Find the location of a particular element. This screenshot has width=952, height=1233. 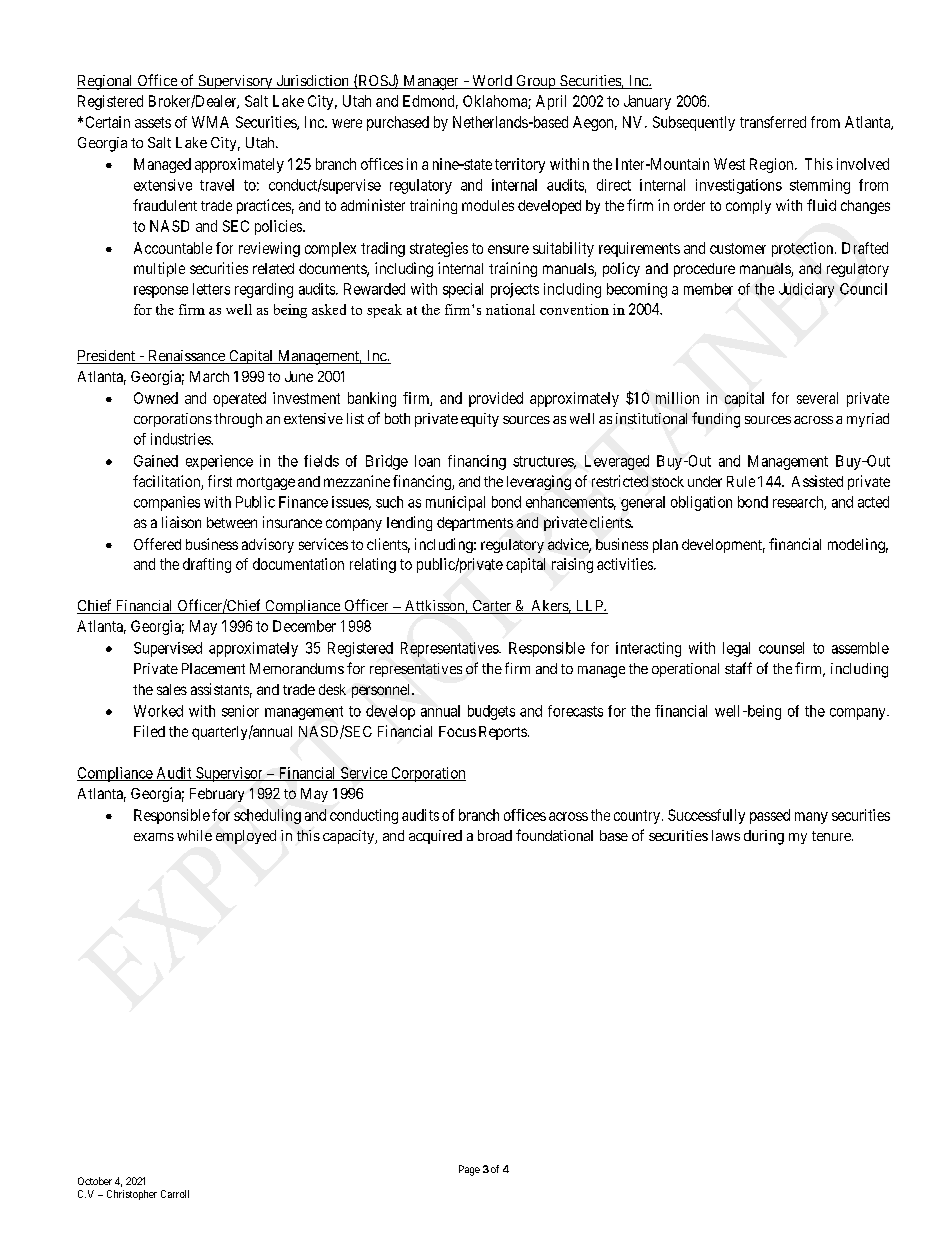

World is located at coordinates (492, 82).
